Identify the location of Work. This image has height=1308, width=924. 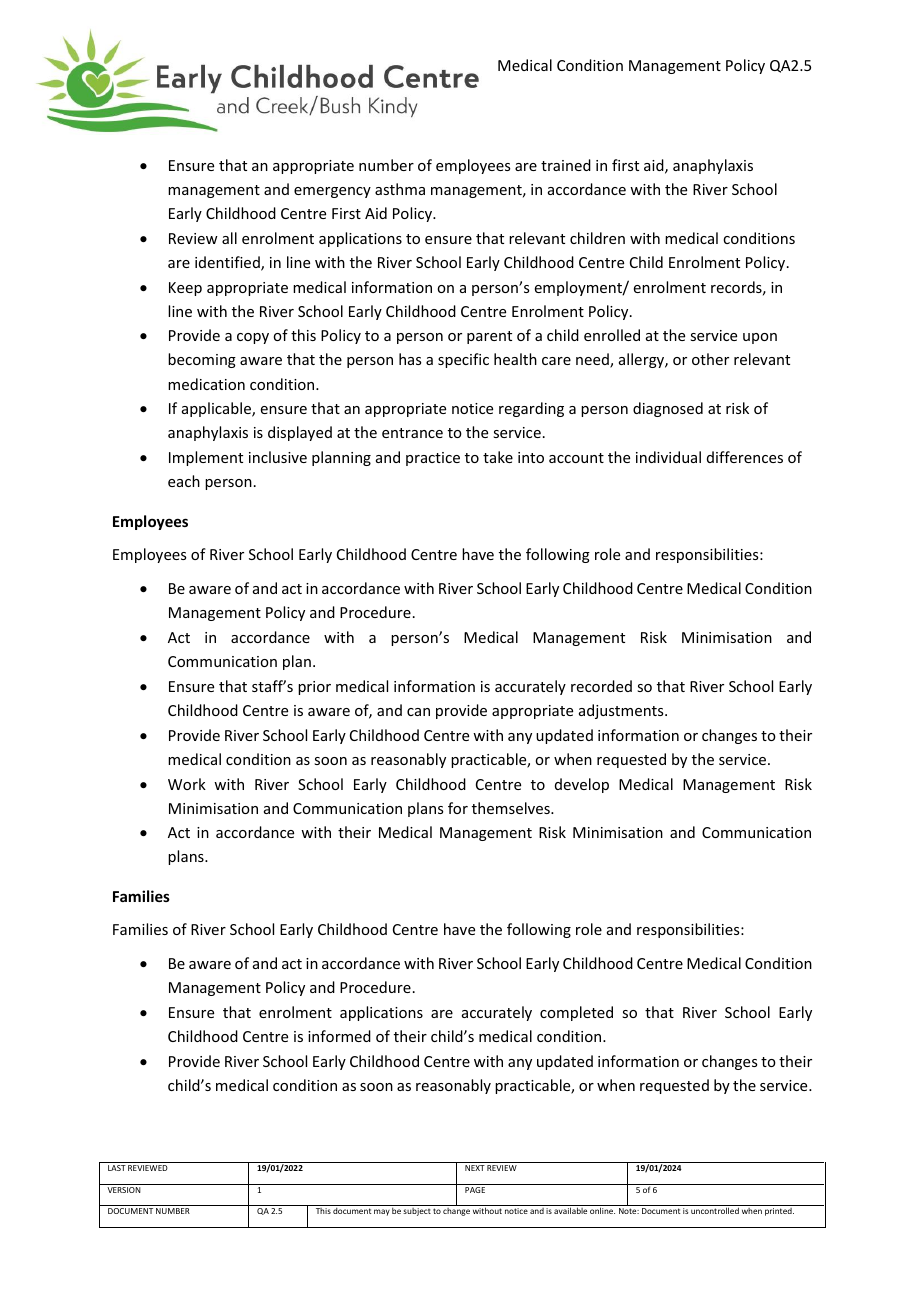
(187, 784).
